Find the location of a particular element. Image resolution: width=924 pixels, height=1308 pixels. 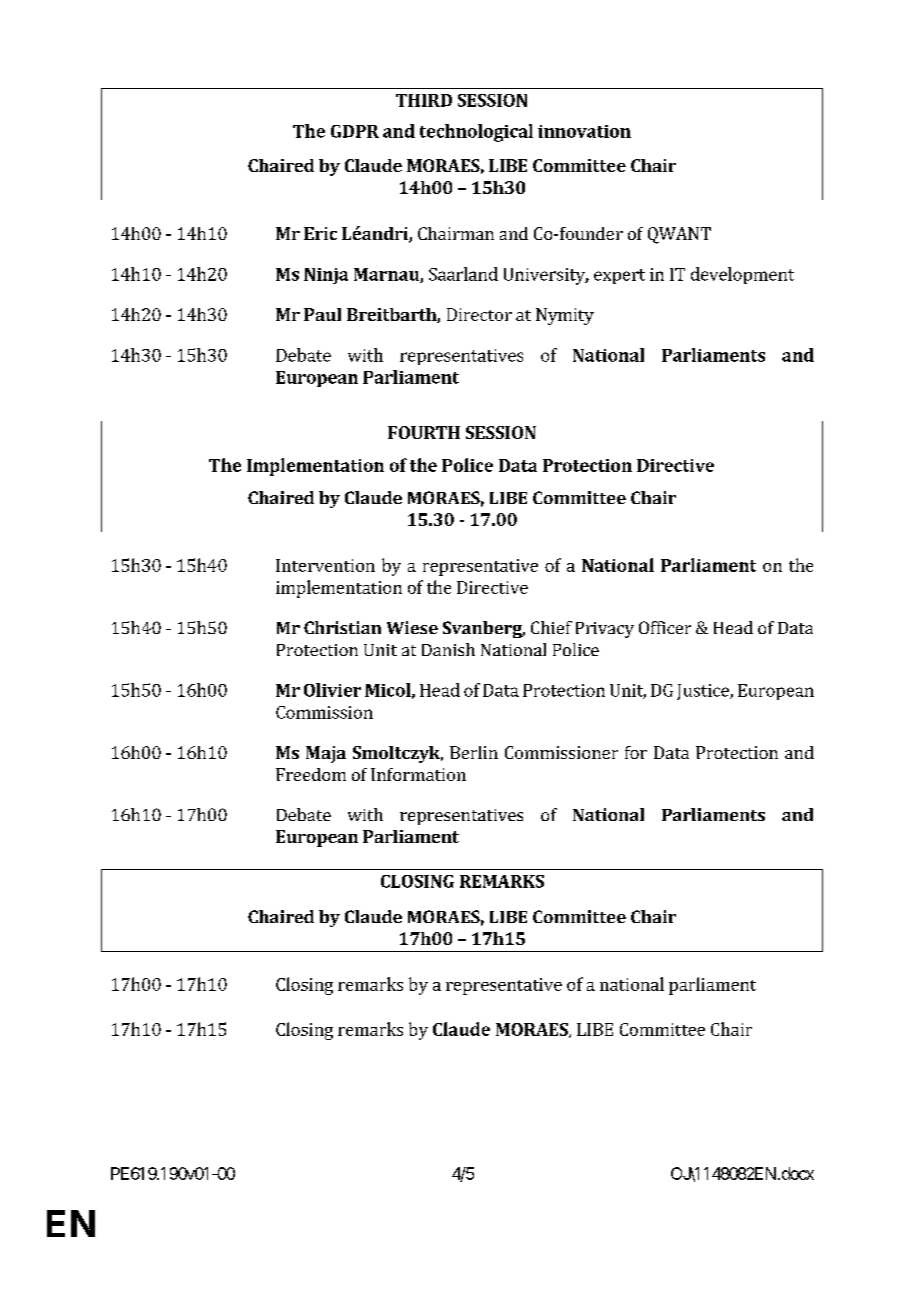

development is located at coordinates (742, 275).
